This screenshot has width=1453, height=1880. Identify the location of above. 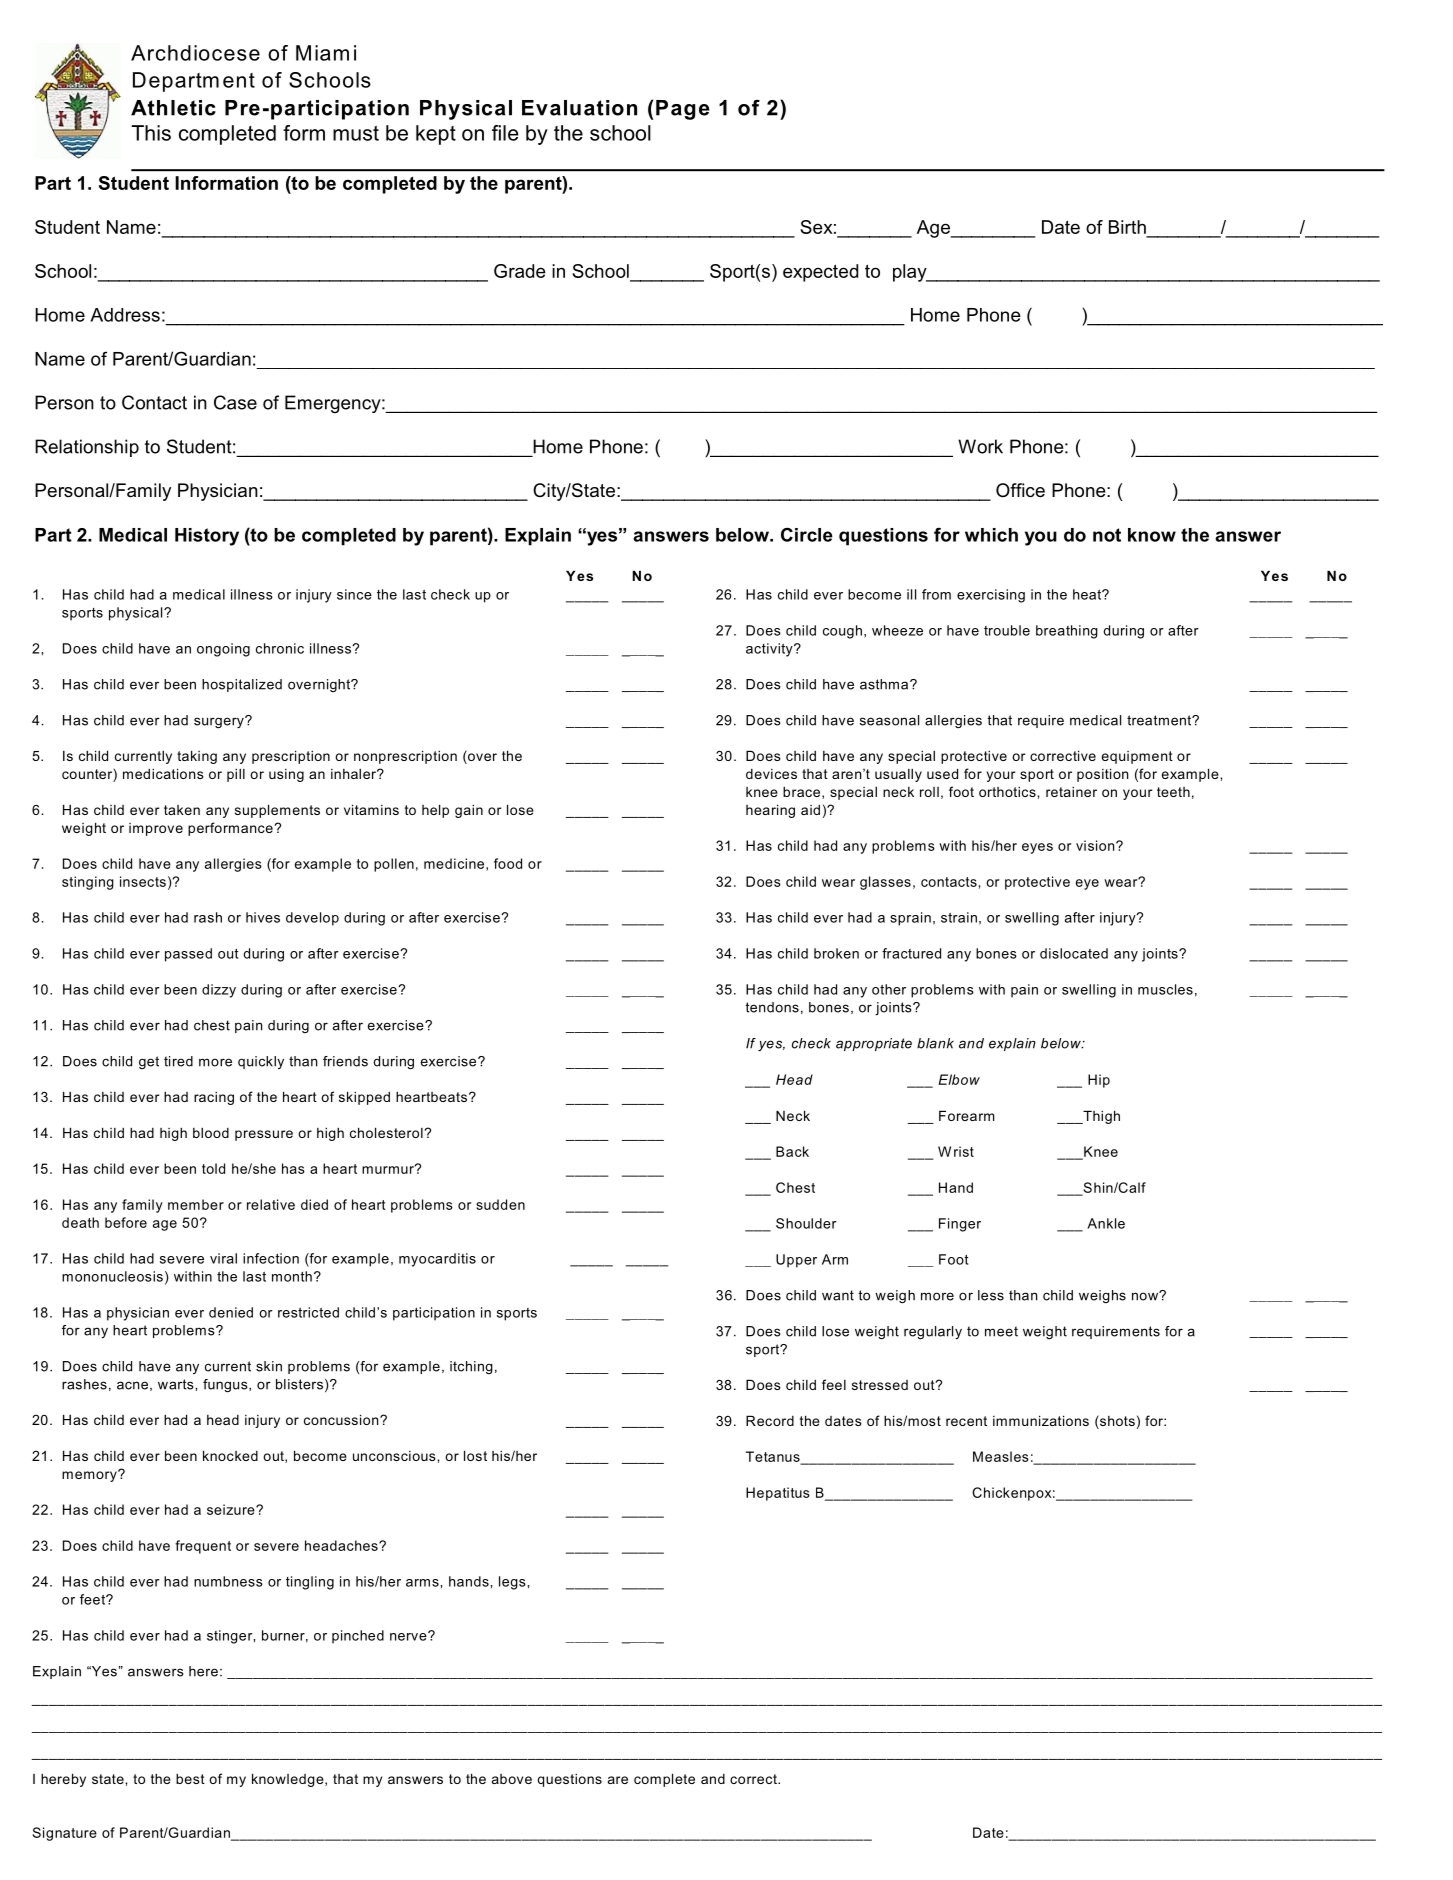
(512, 1779).
